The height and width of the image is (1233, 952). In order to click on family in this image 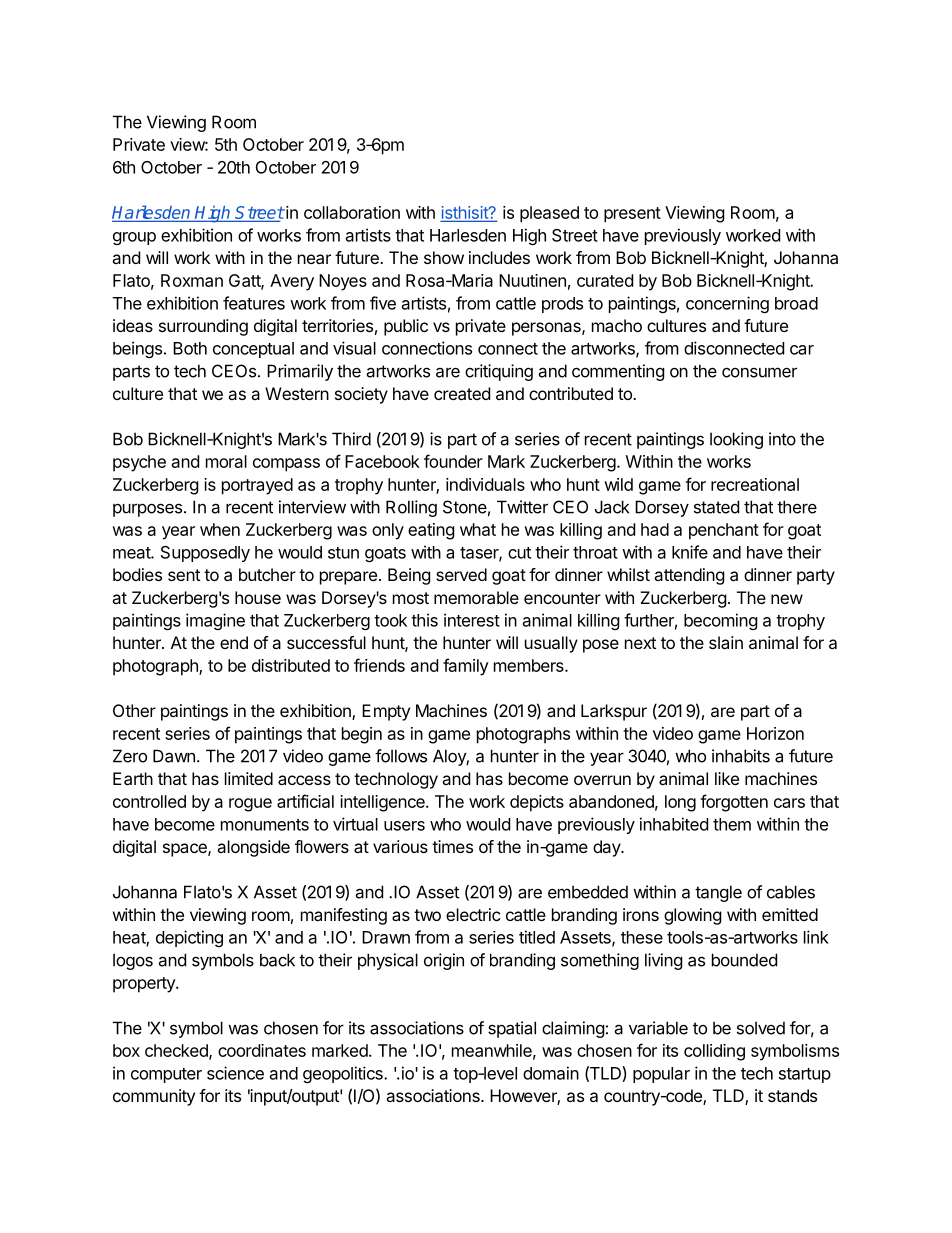, I will do `click(466, 667)`.
